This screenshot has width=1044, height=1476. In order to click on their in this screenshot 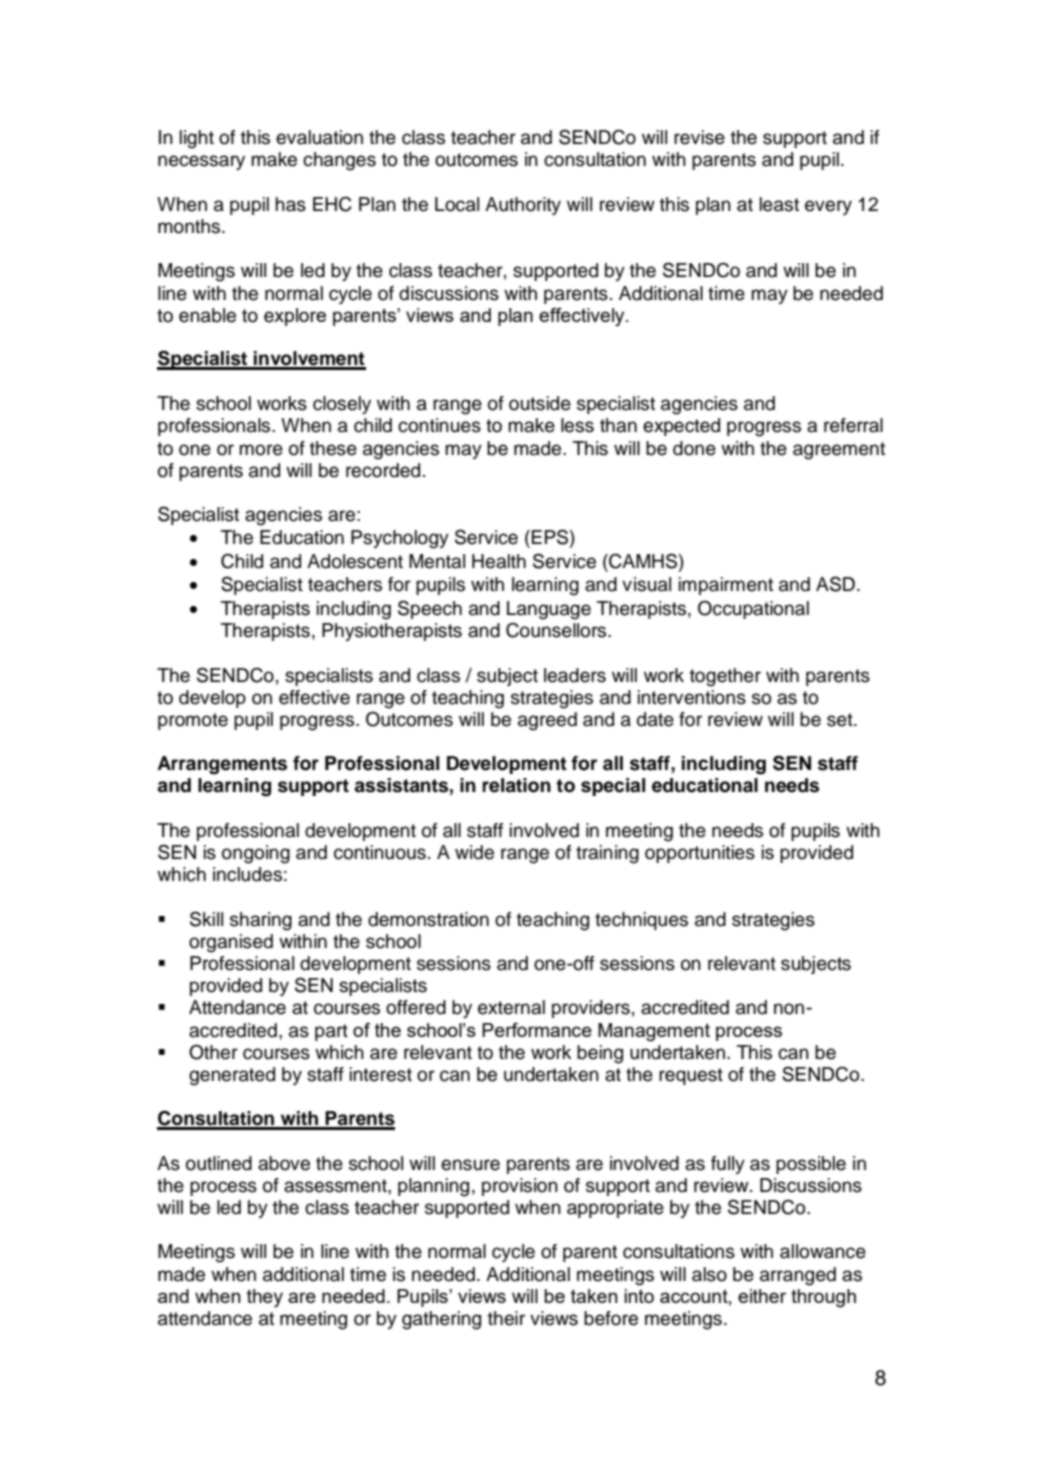, I will do `click(506, 1318)`.
